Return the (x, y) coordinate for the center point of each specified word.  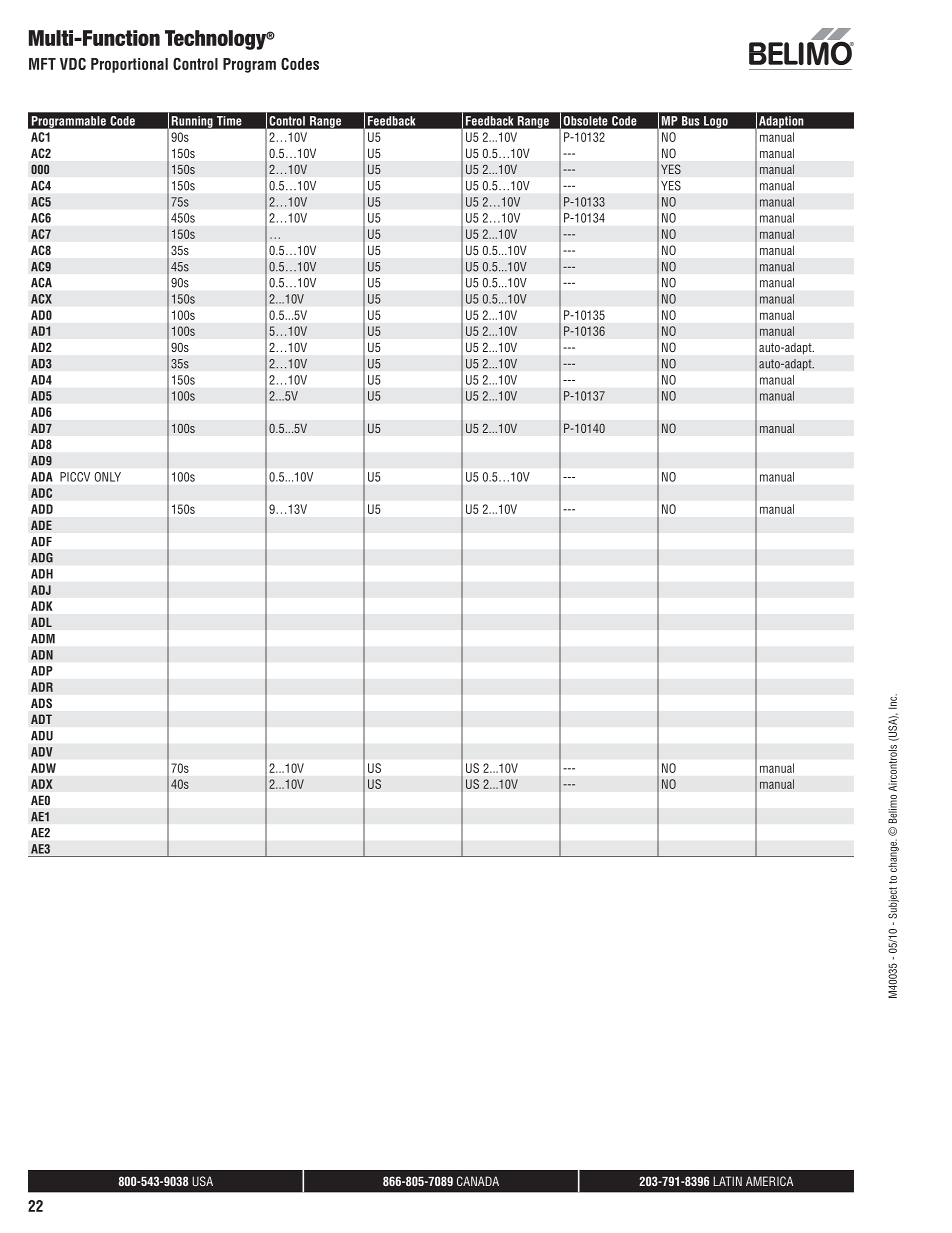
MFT (42, 64)
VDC (73, 64)
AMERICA (769, 1181)
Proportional (129, 65)
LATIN (728, 1181)
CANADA (478, 1181)
